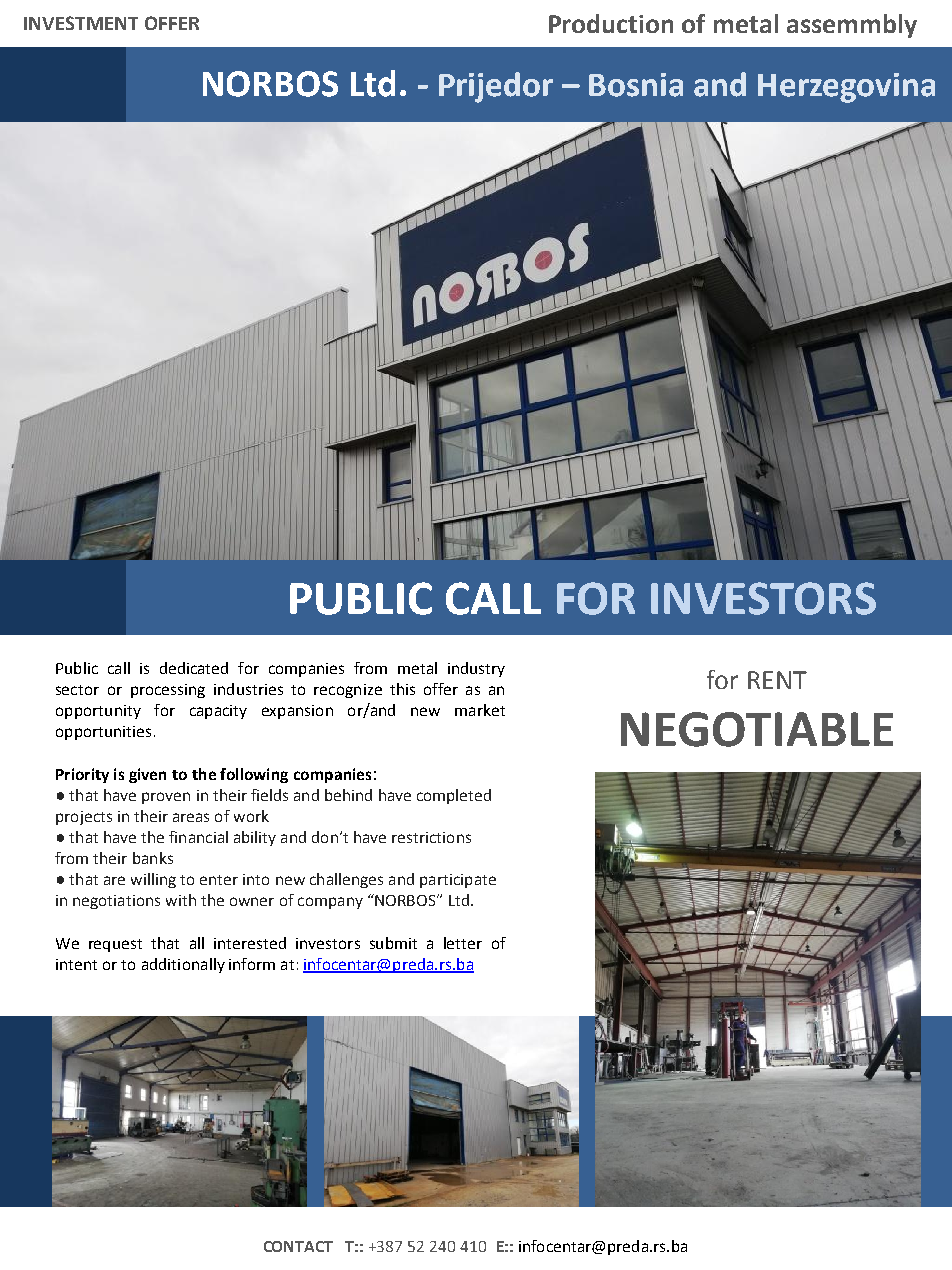 The height and width of the page is (1270, 952). I want to click on INVESTMENT, so click(81, 23).
